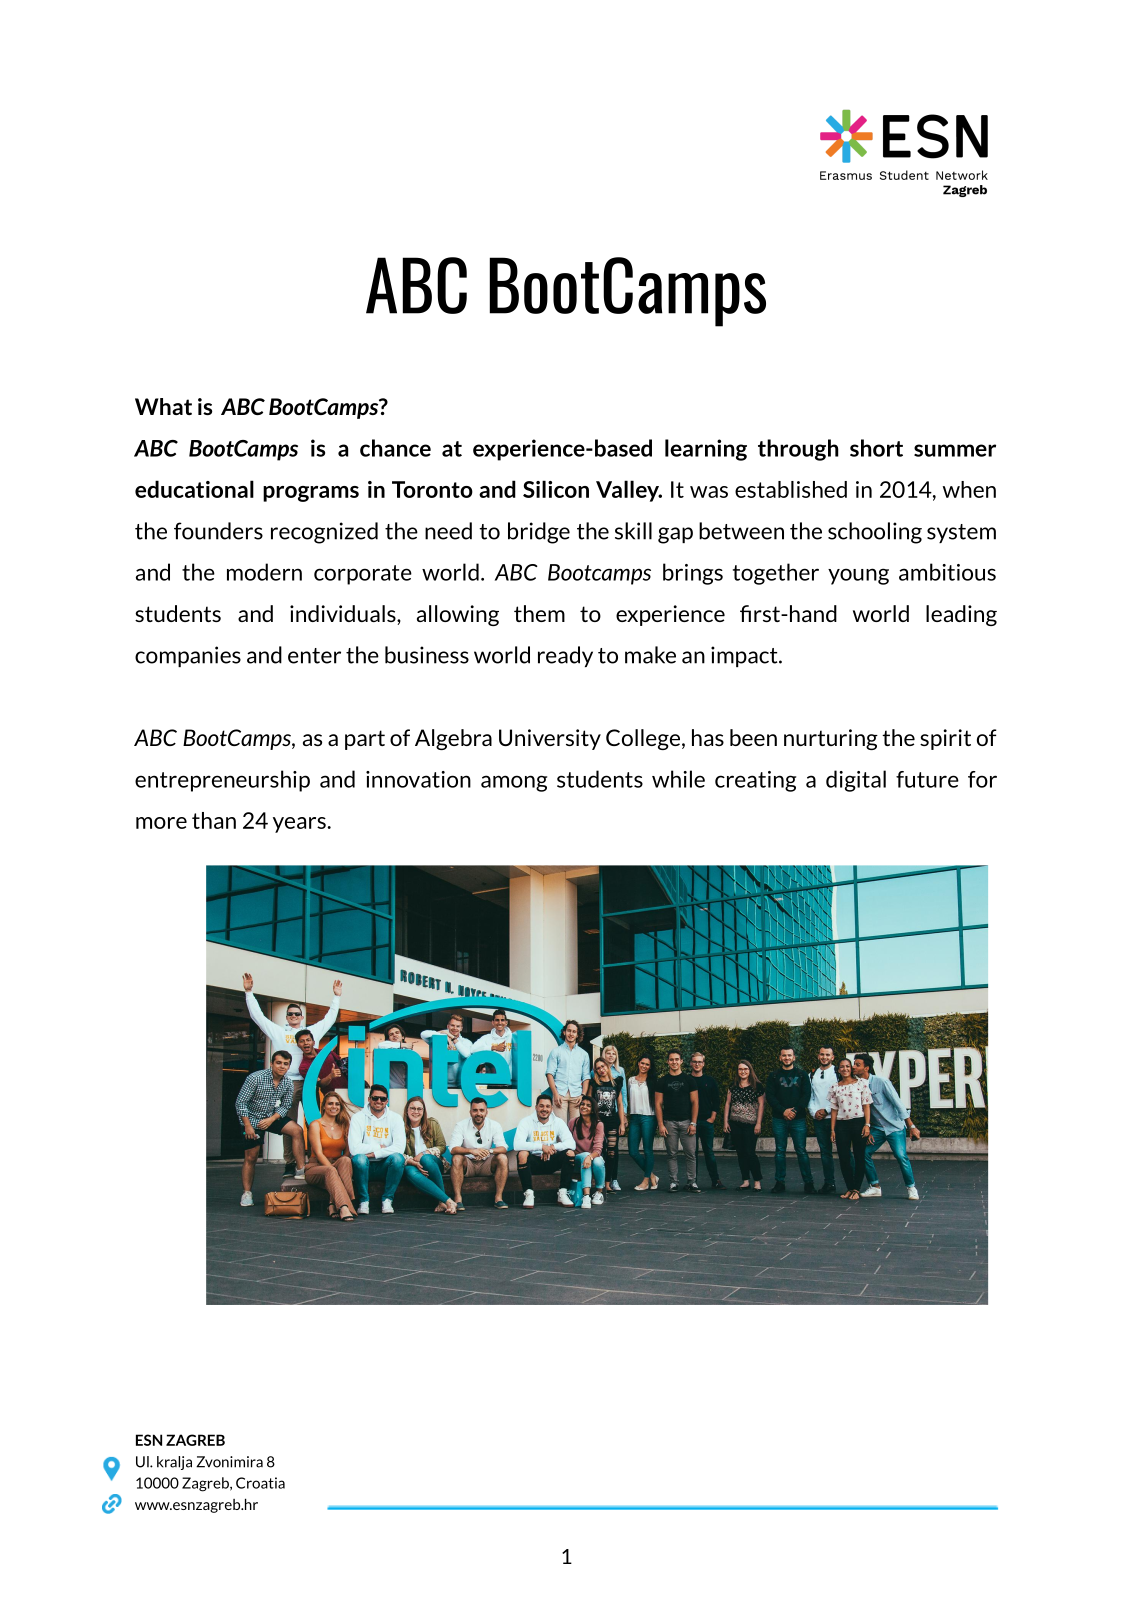  Describe the element at coordinates (214, 820) in the document. I see `than` at that location.
